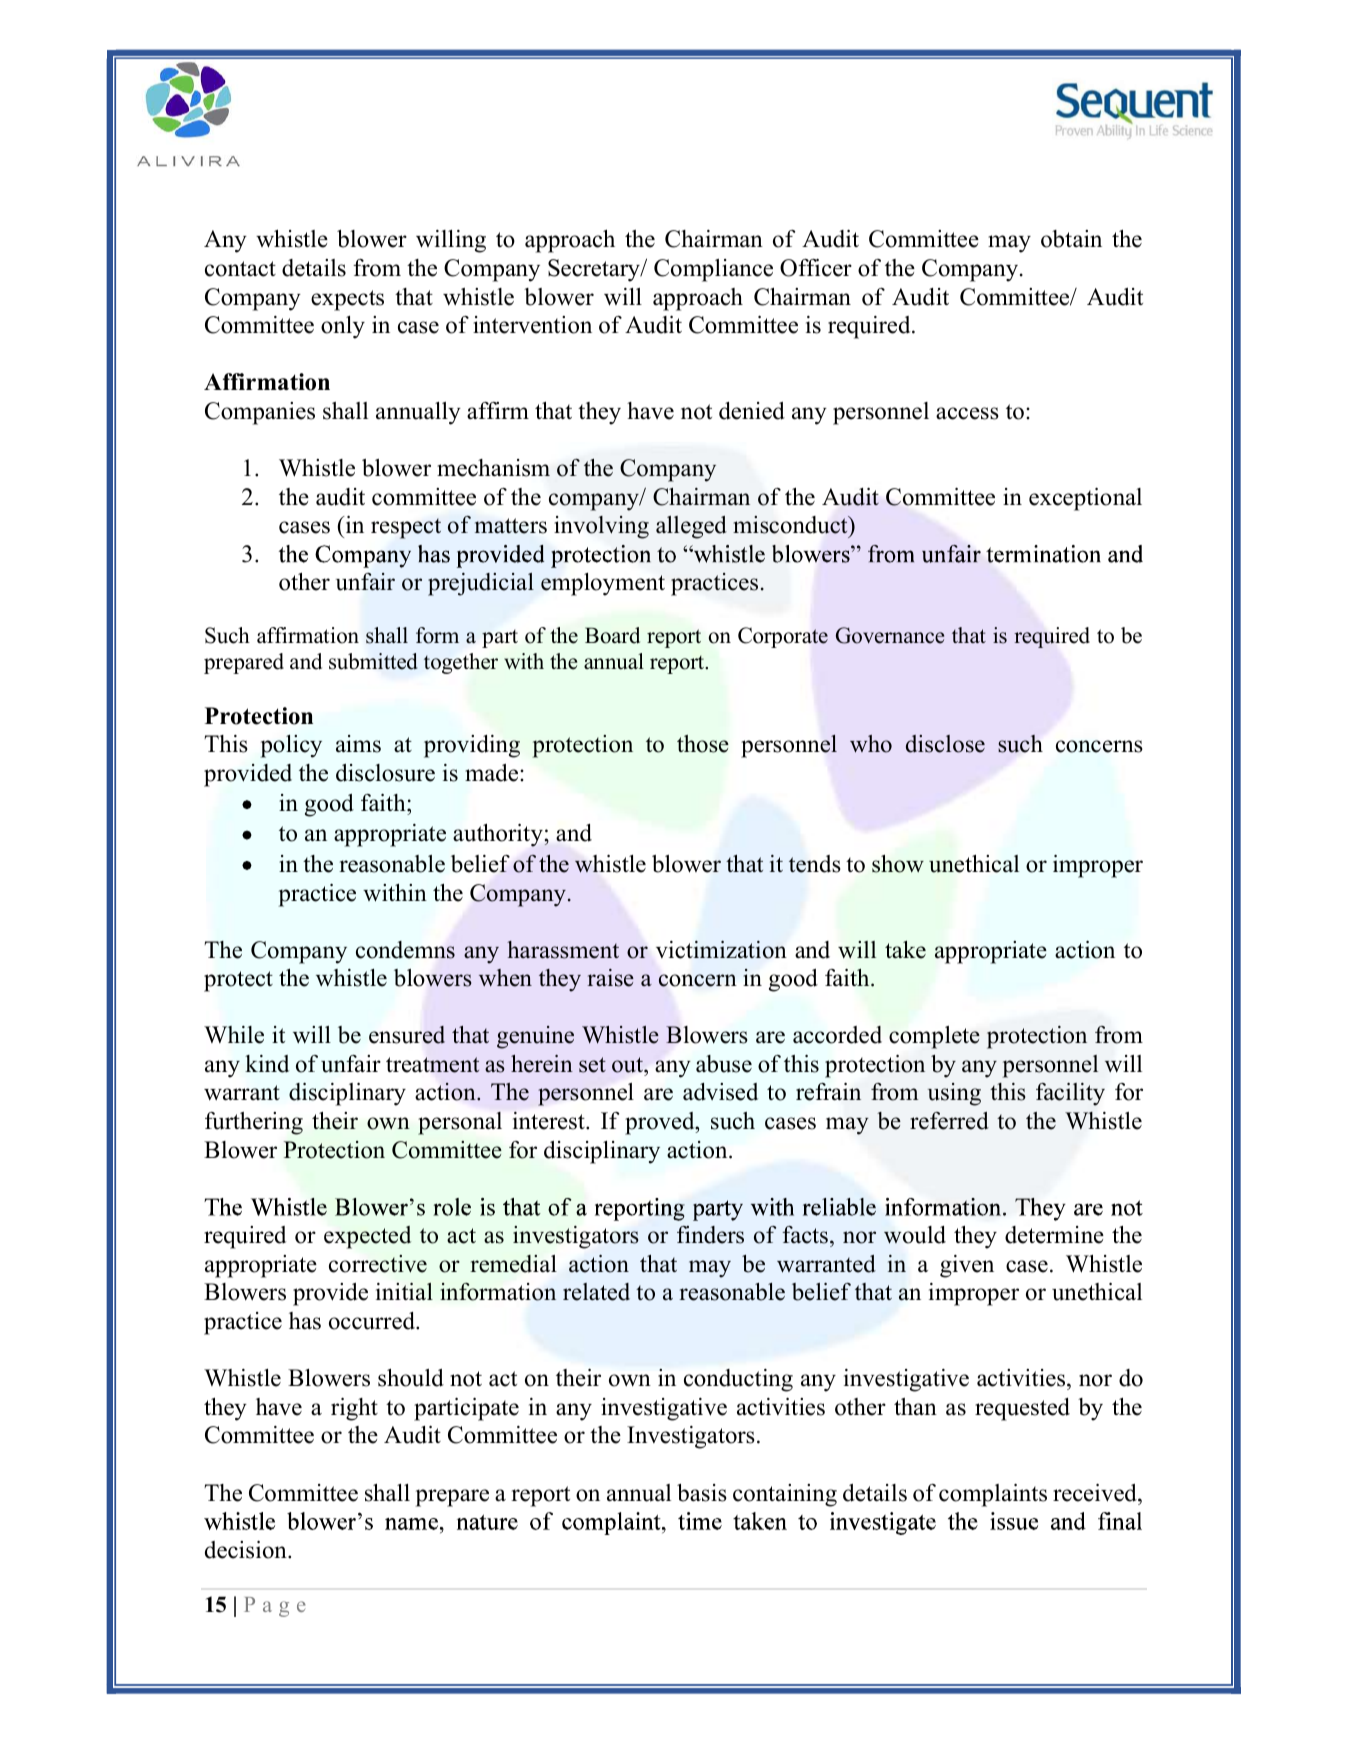 This screenshot has width=1347, height=1743. Describe the element at coordinates (406, 528) in the screenshot. I see `respect` at that location.
